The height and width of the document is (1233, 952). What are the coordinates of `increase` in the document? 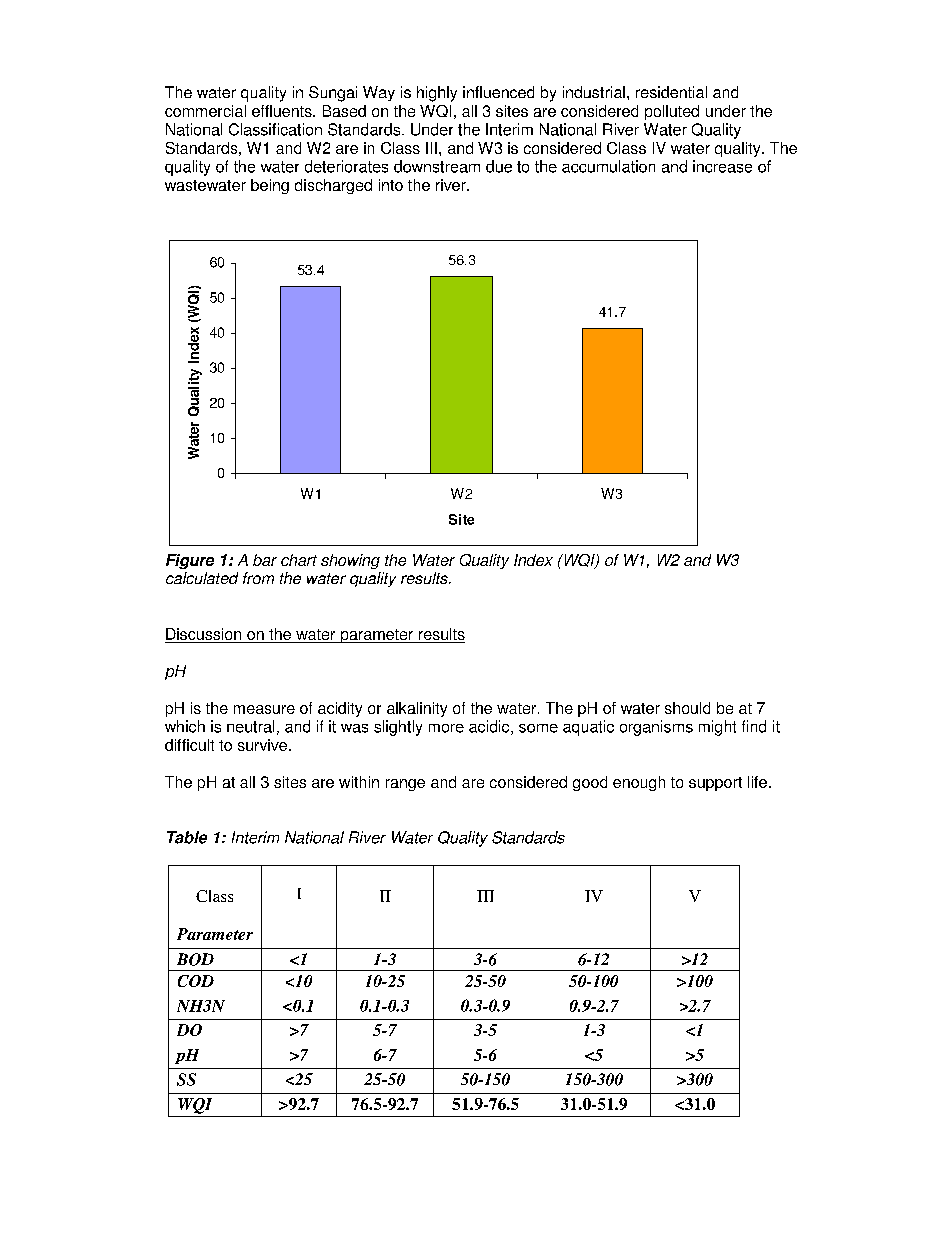 It's located at (722, 166).
